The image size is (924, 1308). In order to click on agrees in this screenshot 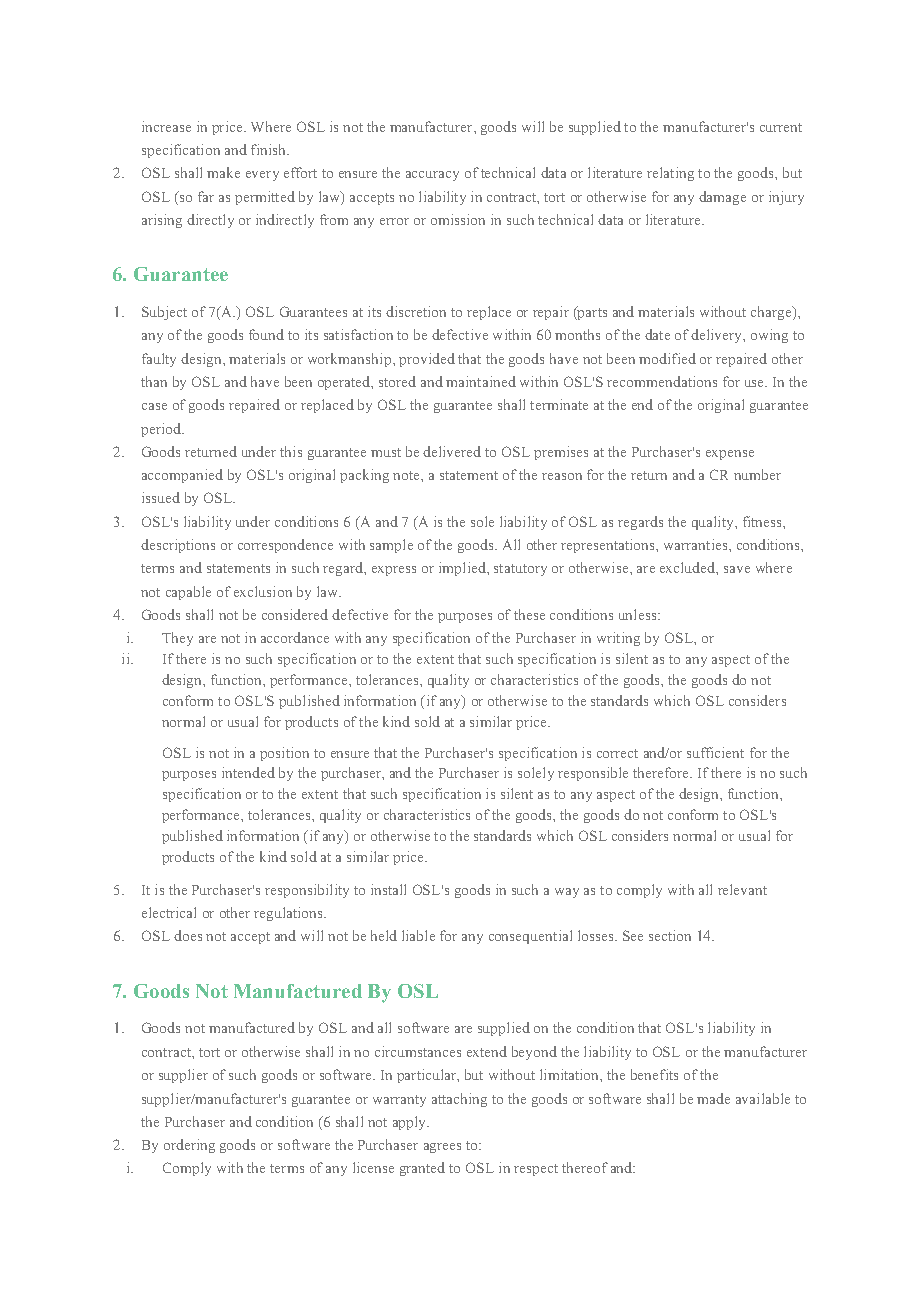, I will do `click(442, 1148)`.
